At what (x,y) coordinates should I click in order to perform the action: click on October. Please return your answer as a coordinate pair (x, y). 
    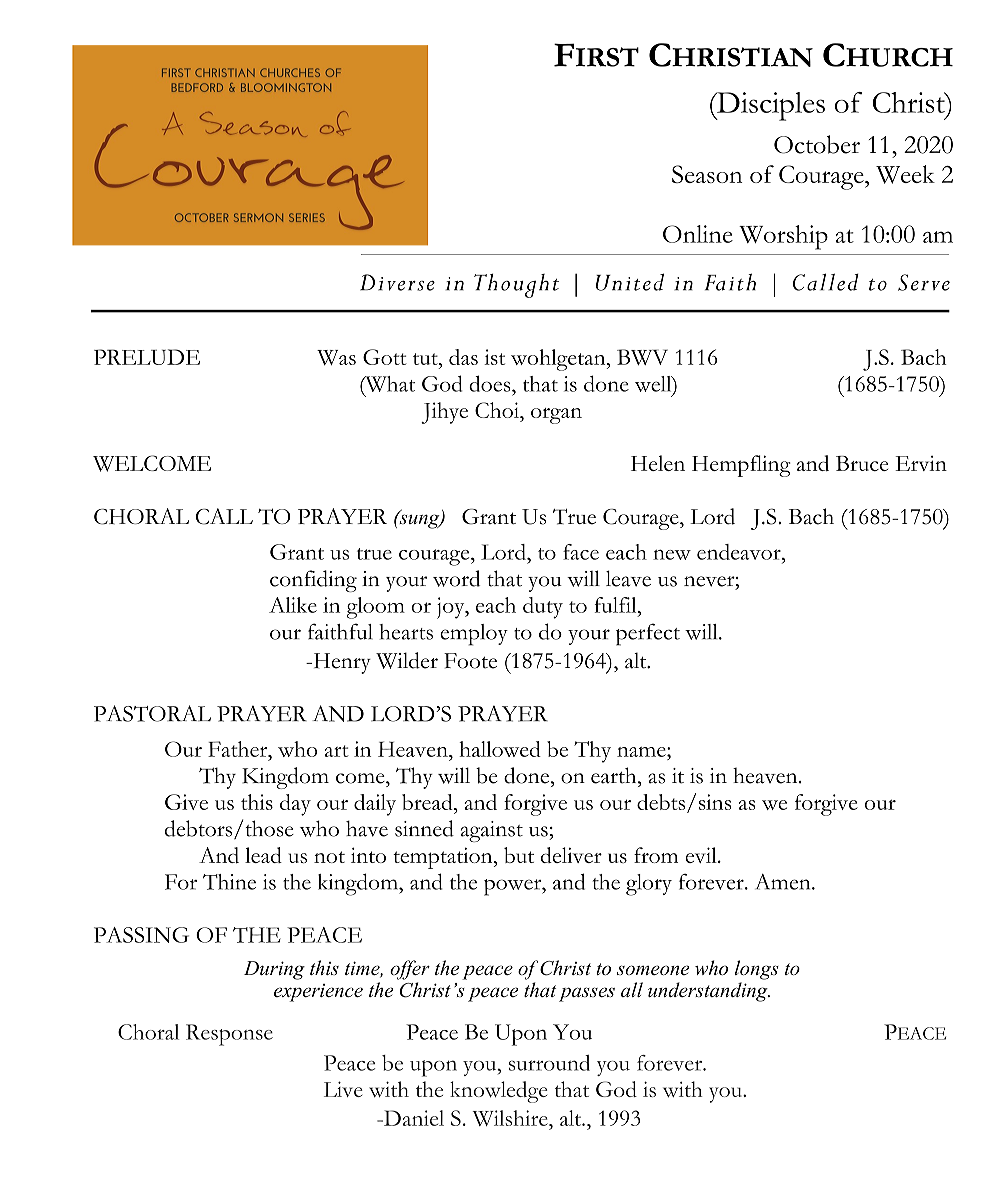
    Looking at the image, I should click on (817, 144).
